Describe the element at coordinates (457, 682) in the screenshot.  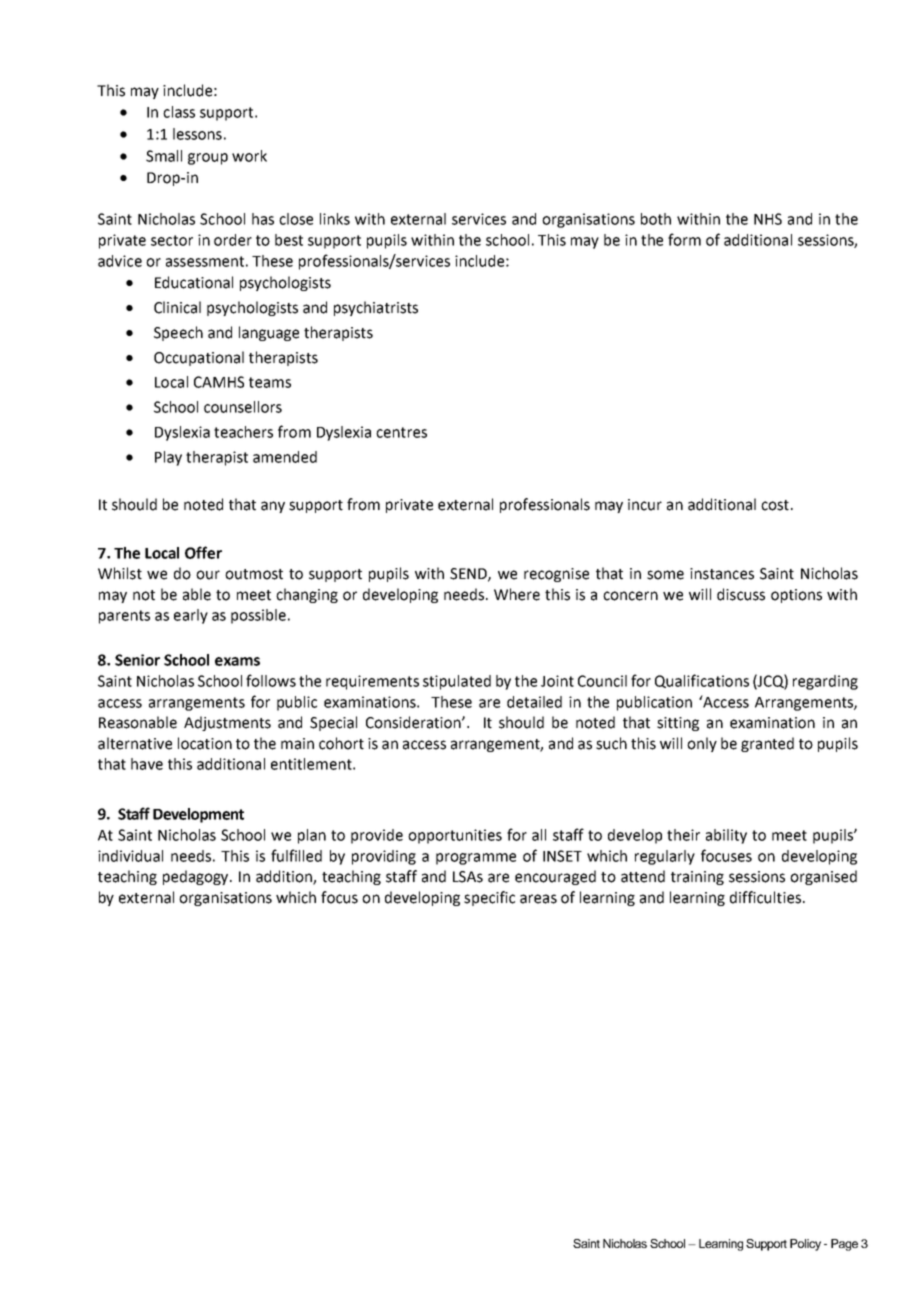
I see `stipulated` at that location.
